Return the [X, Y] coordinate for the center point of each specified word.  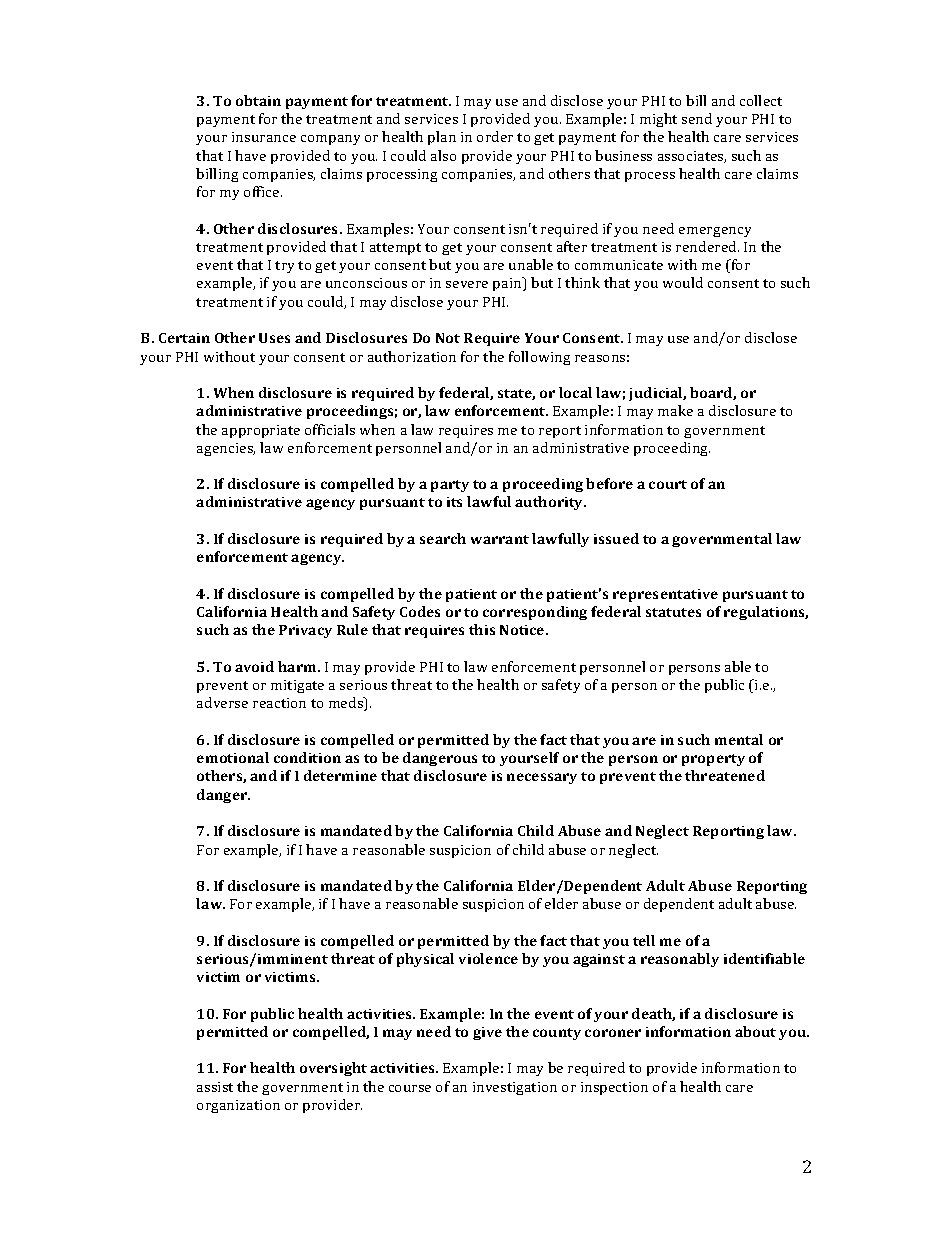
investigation [515, 1088]
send [697, 118]
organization [238, 1106]
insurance [264, 137]
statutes [673, 612]
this [482, 629]
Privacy [305, 631]
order [495, 136]
